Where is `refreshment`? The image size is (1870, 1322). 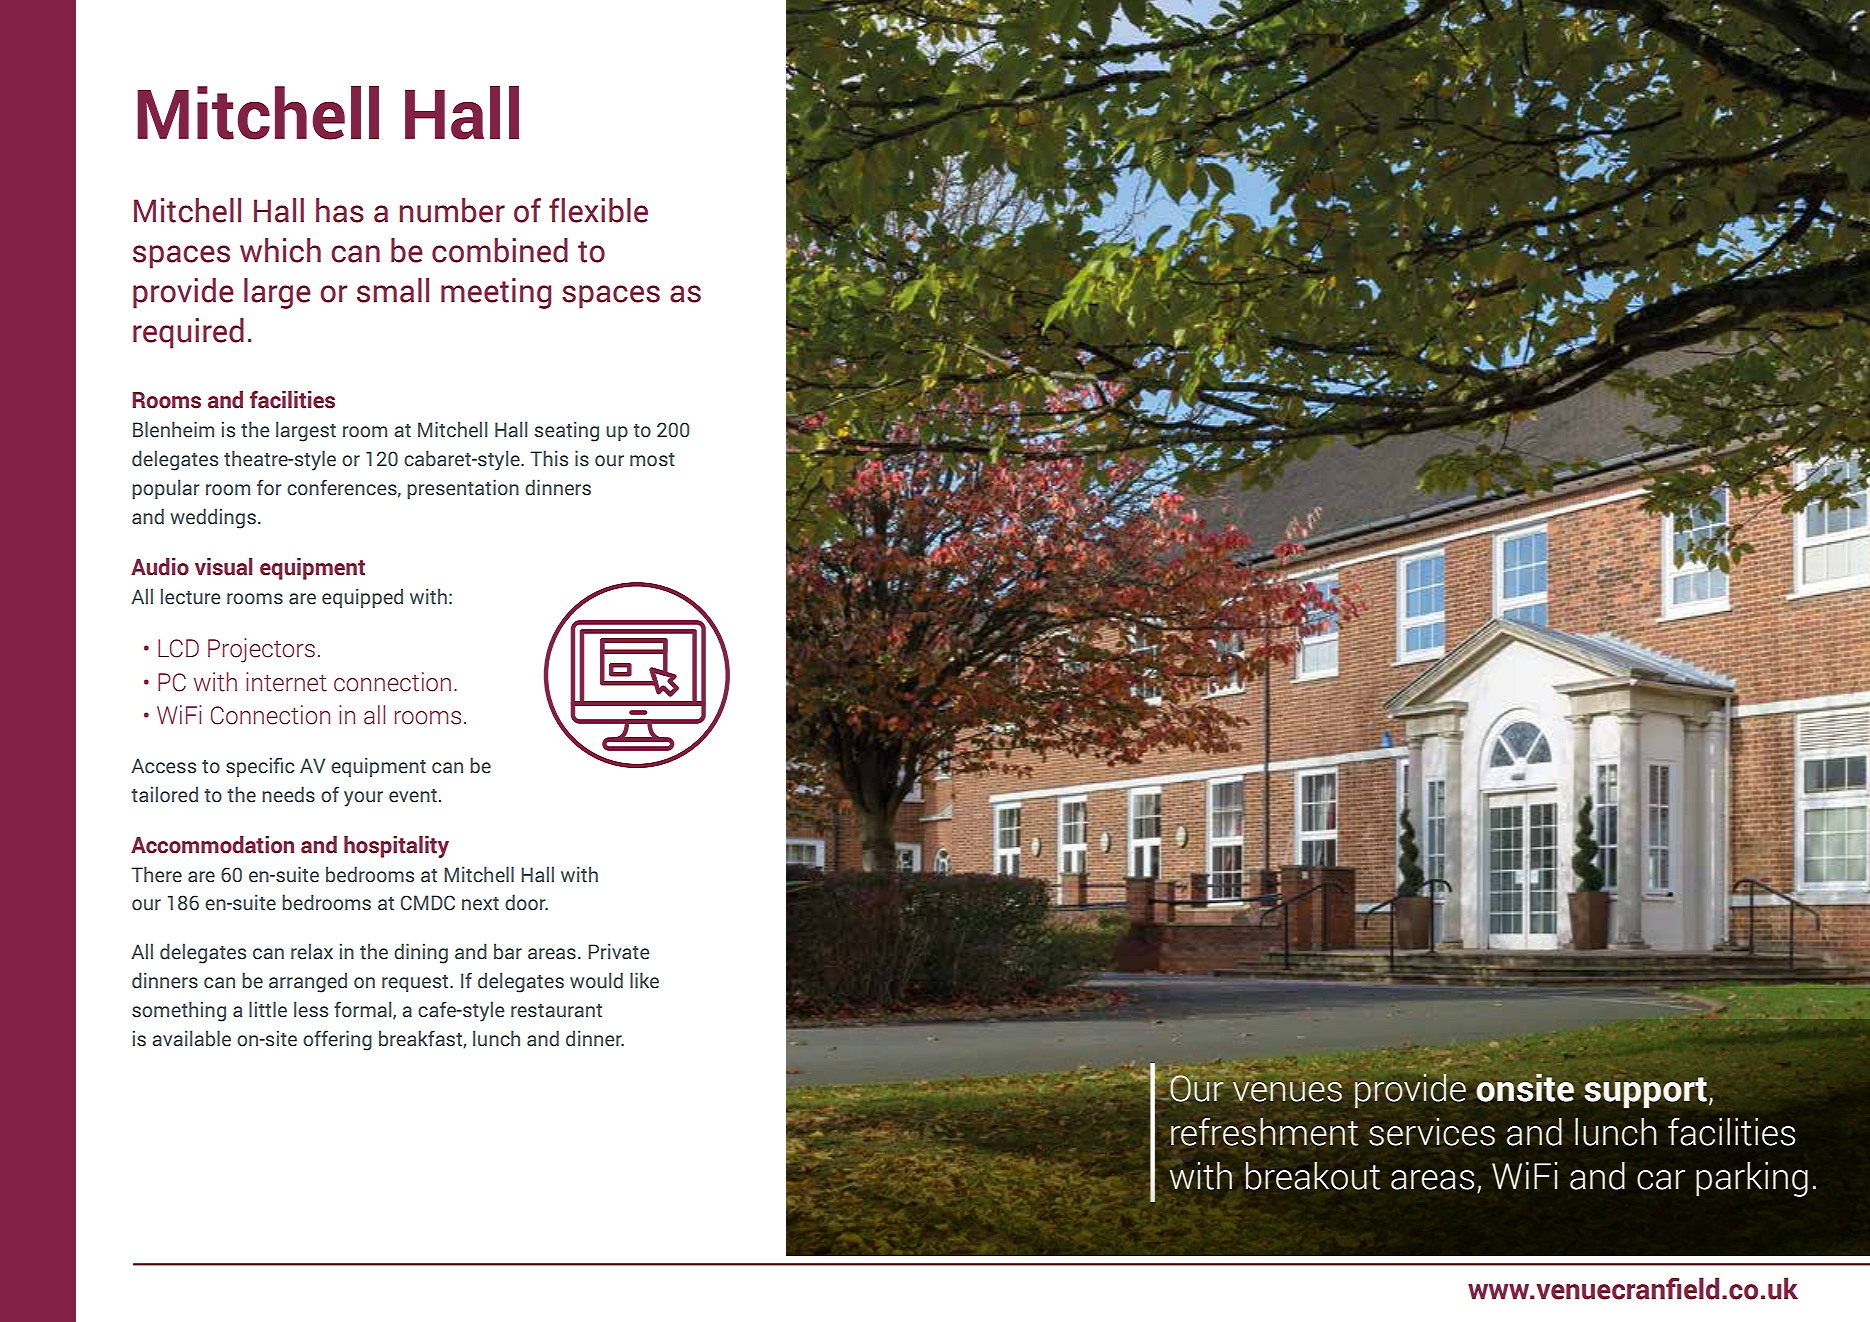
refreshment is located at coordinates (1264, 1131).
